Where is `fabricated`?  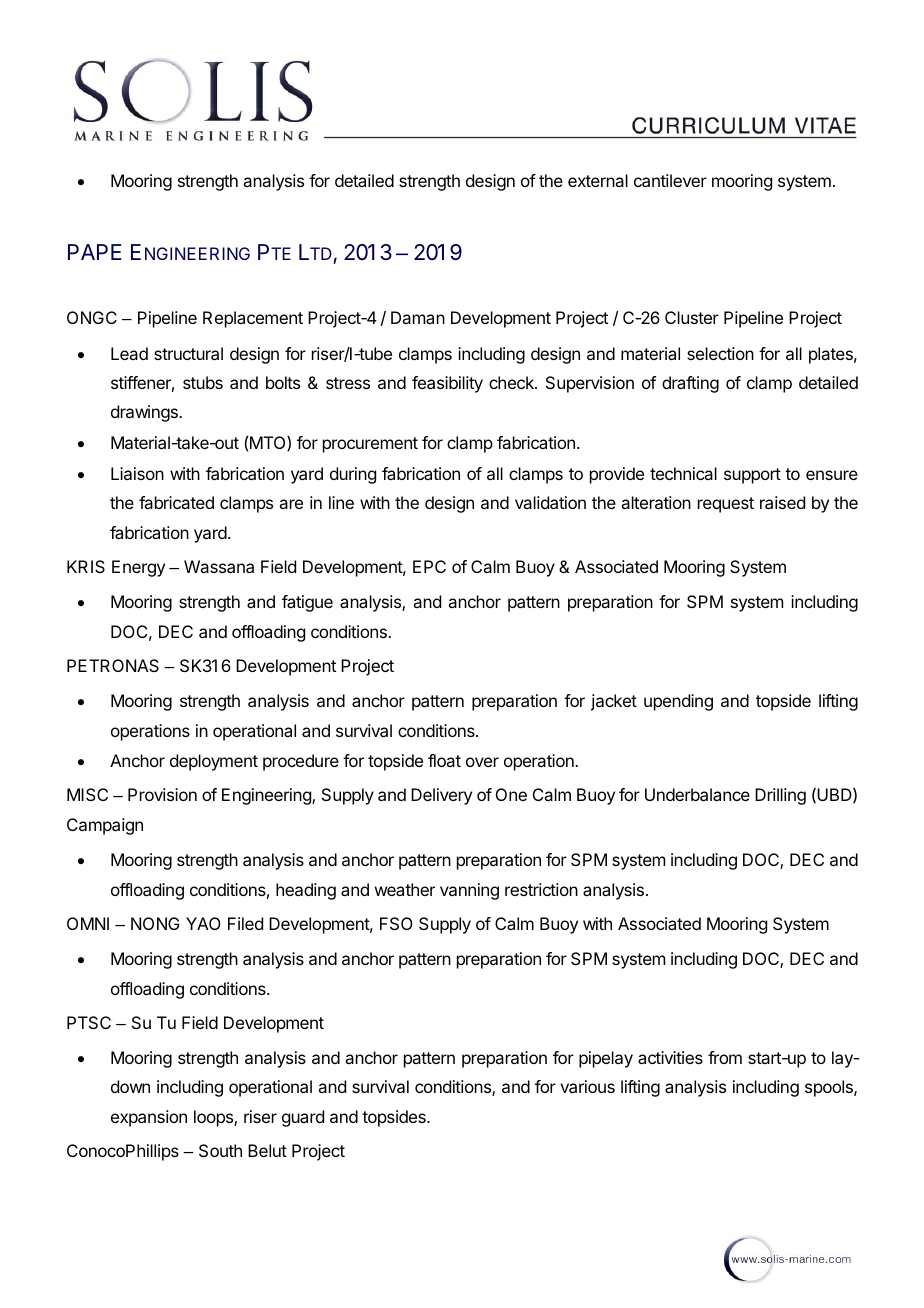 fabricated is located at coordinates (176, 502).
